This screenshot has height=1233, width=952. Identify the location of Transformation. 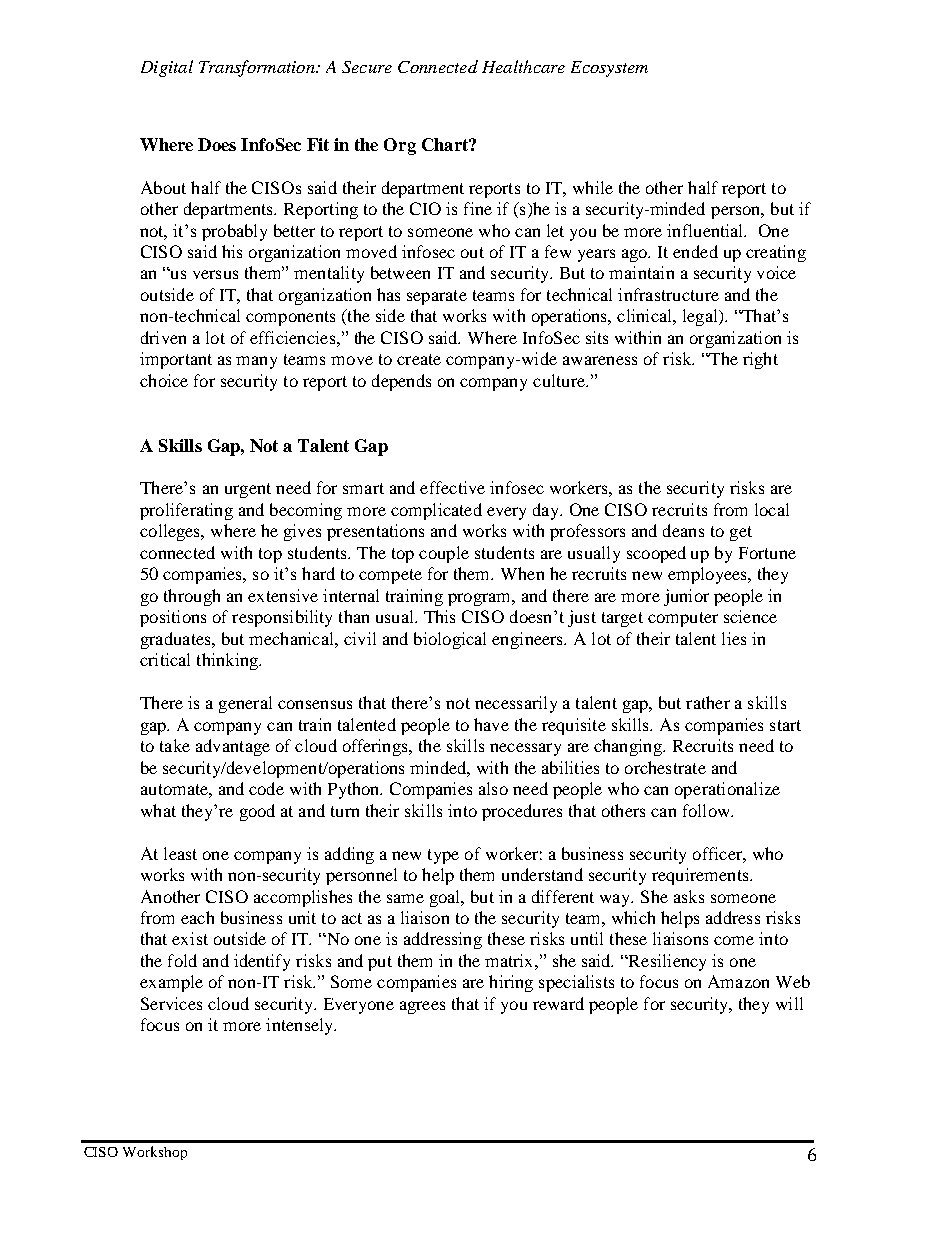
(258, 68).
